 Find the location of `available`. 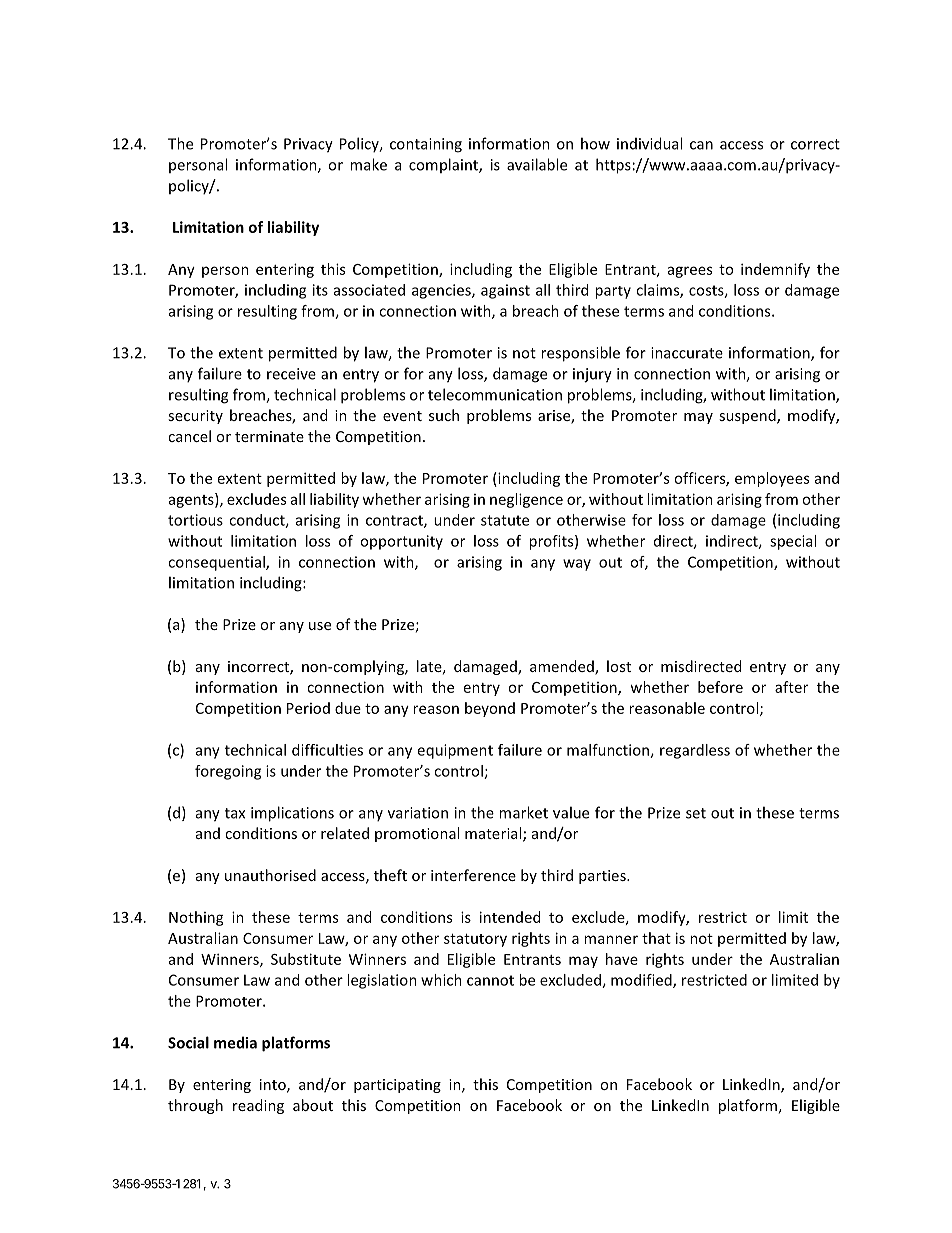

available is located at coordinates (537, 164).
